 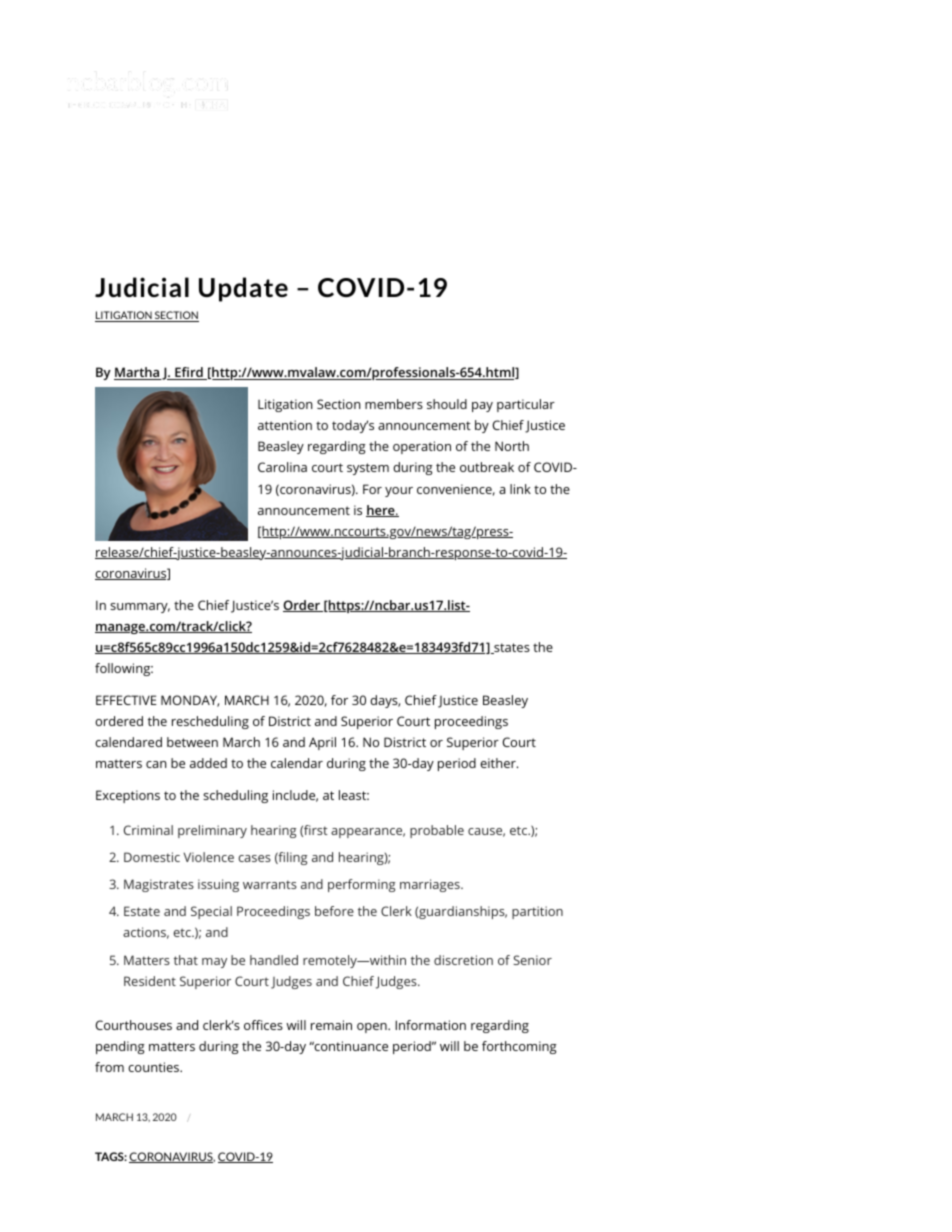 I want to click on pay, so click(x=482, y=407).
